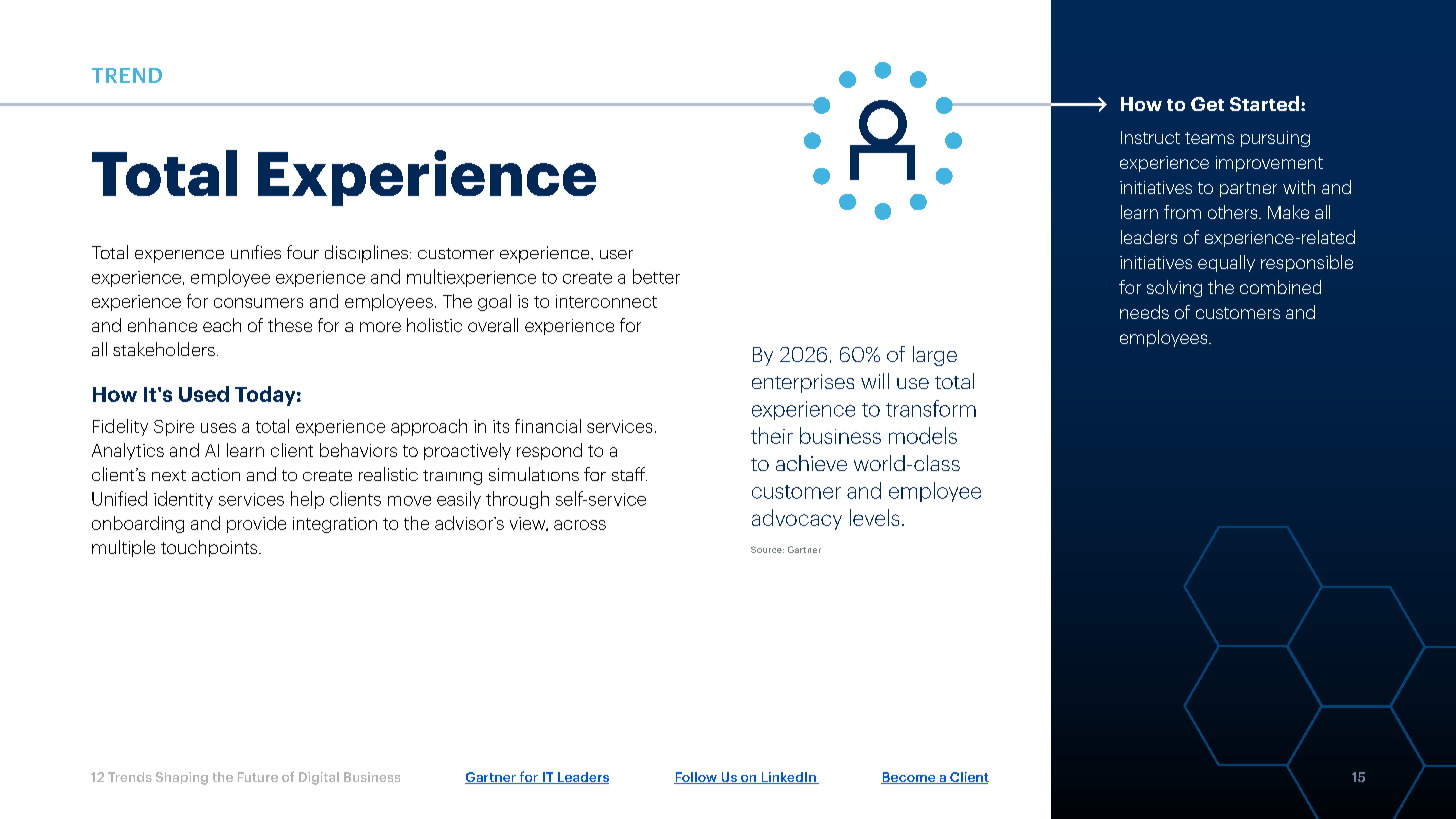  Describe the element at coordinates (1150, 137) in the document. I see `Instruct` at that location.
